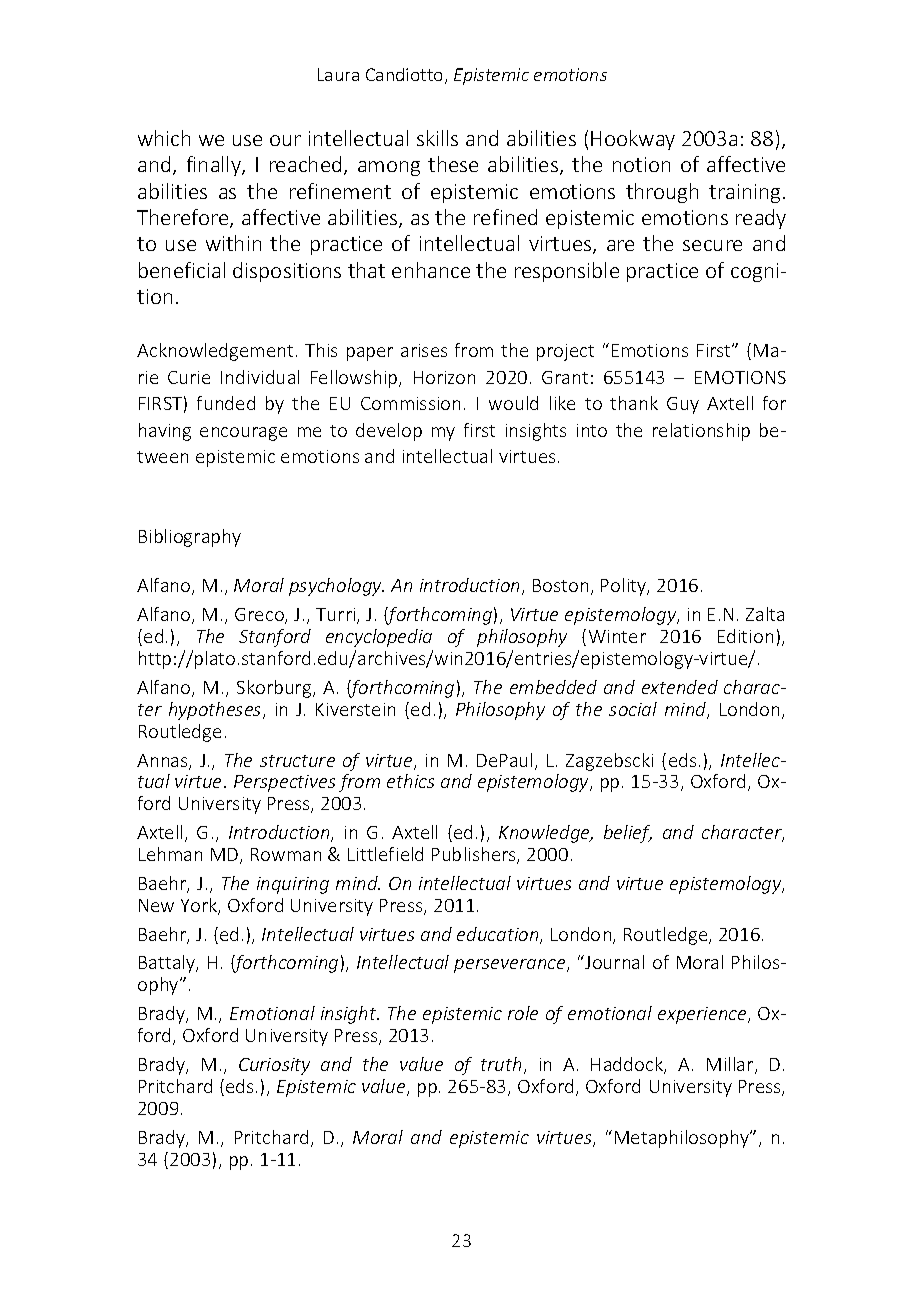 This screenshot has height=1313, width=924. Describe the element at coordinates (662, 193) in the screenshot. I see `through` at that location.
